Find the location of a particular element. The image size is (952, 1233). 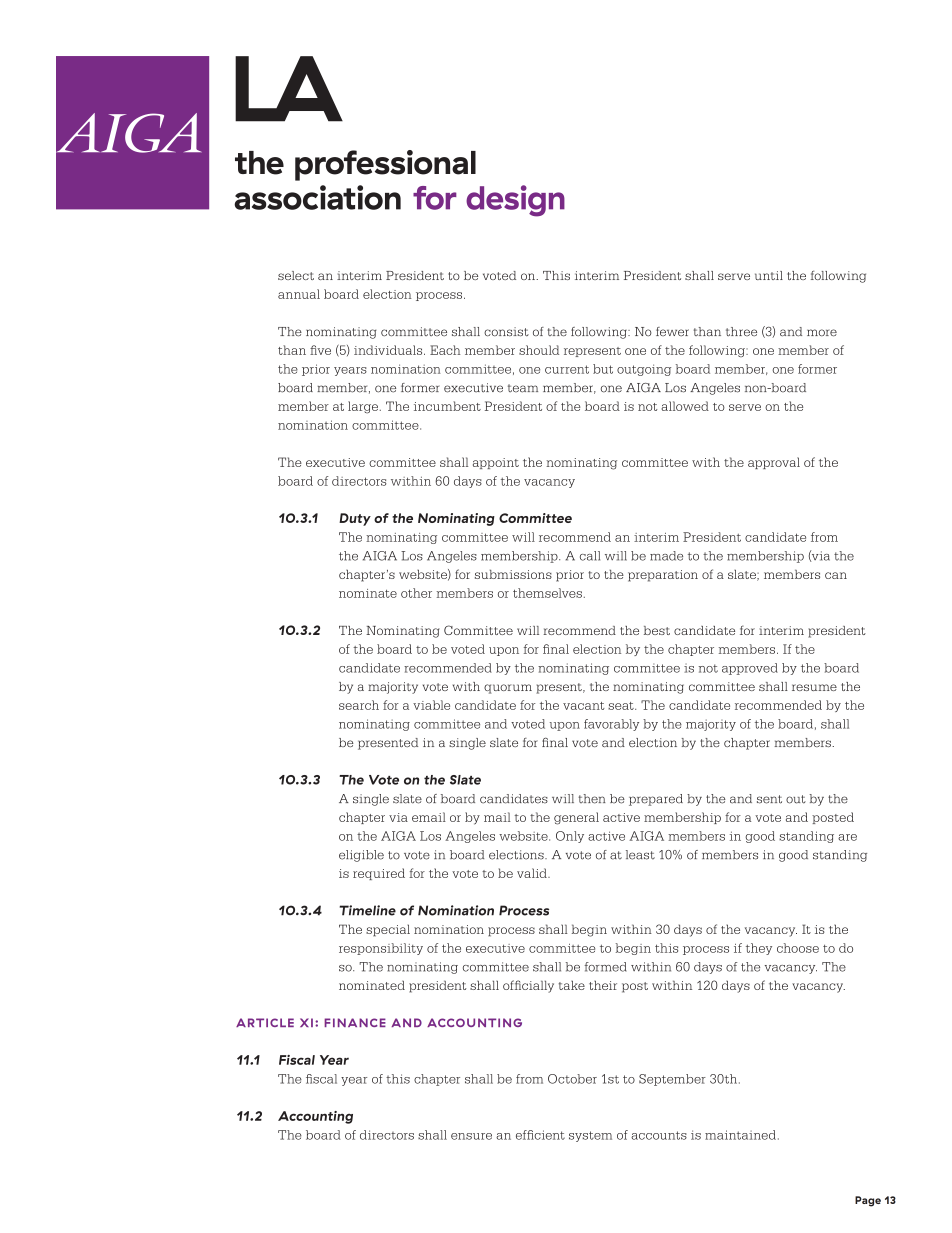

annual is located at coordinates (299, 294).
